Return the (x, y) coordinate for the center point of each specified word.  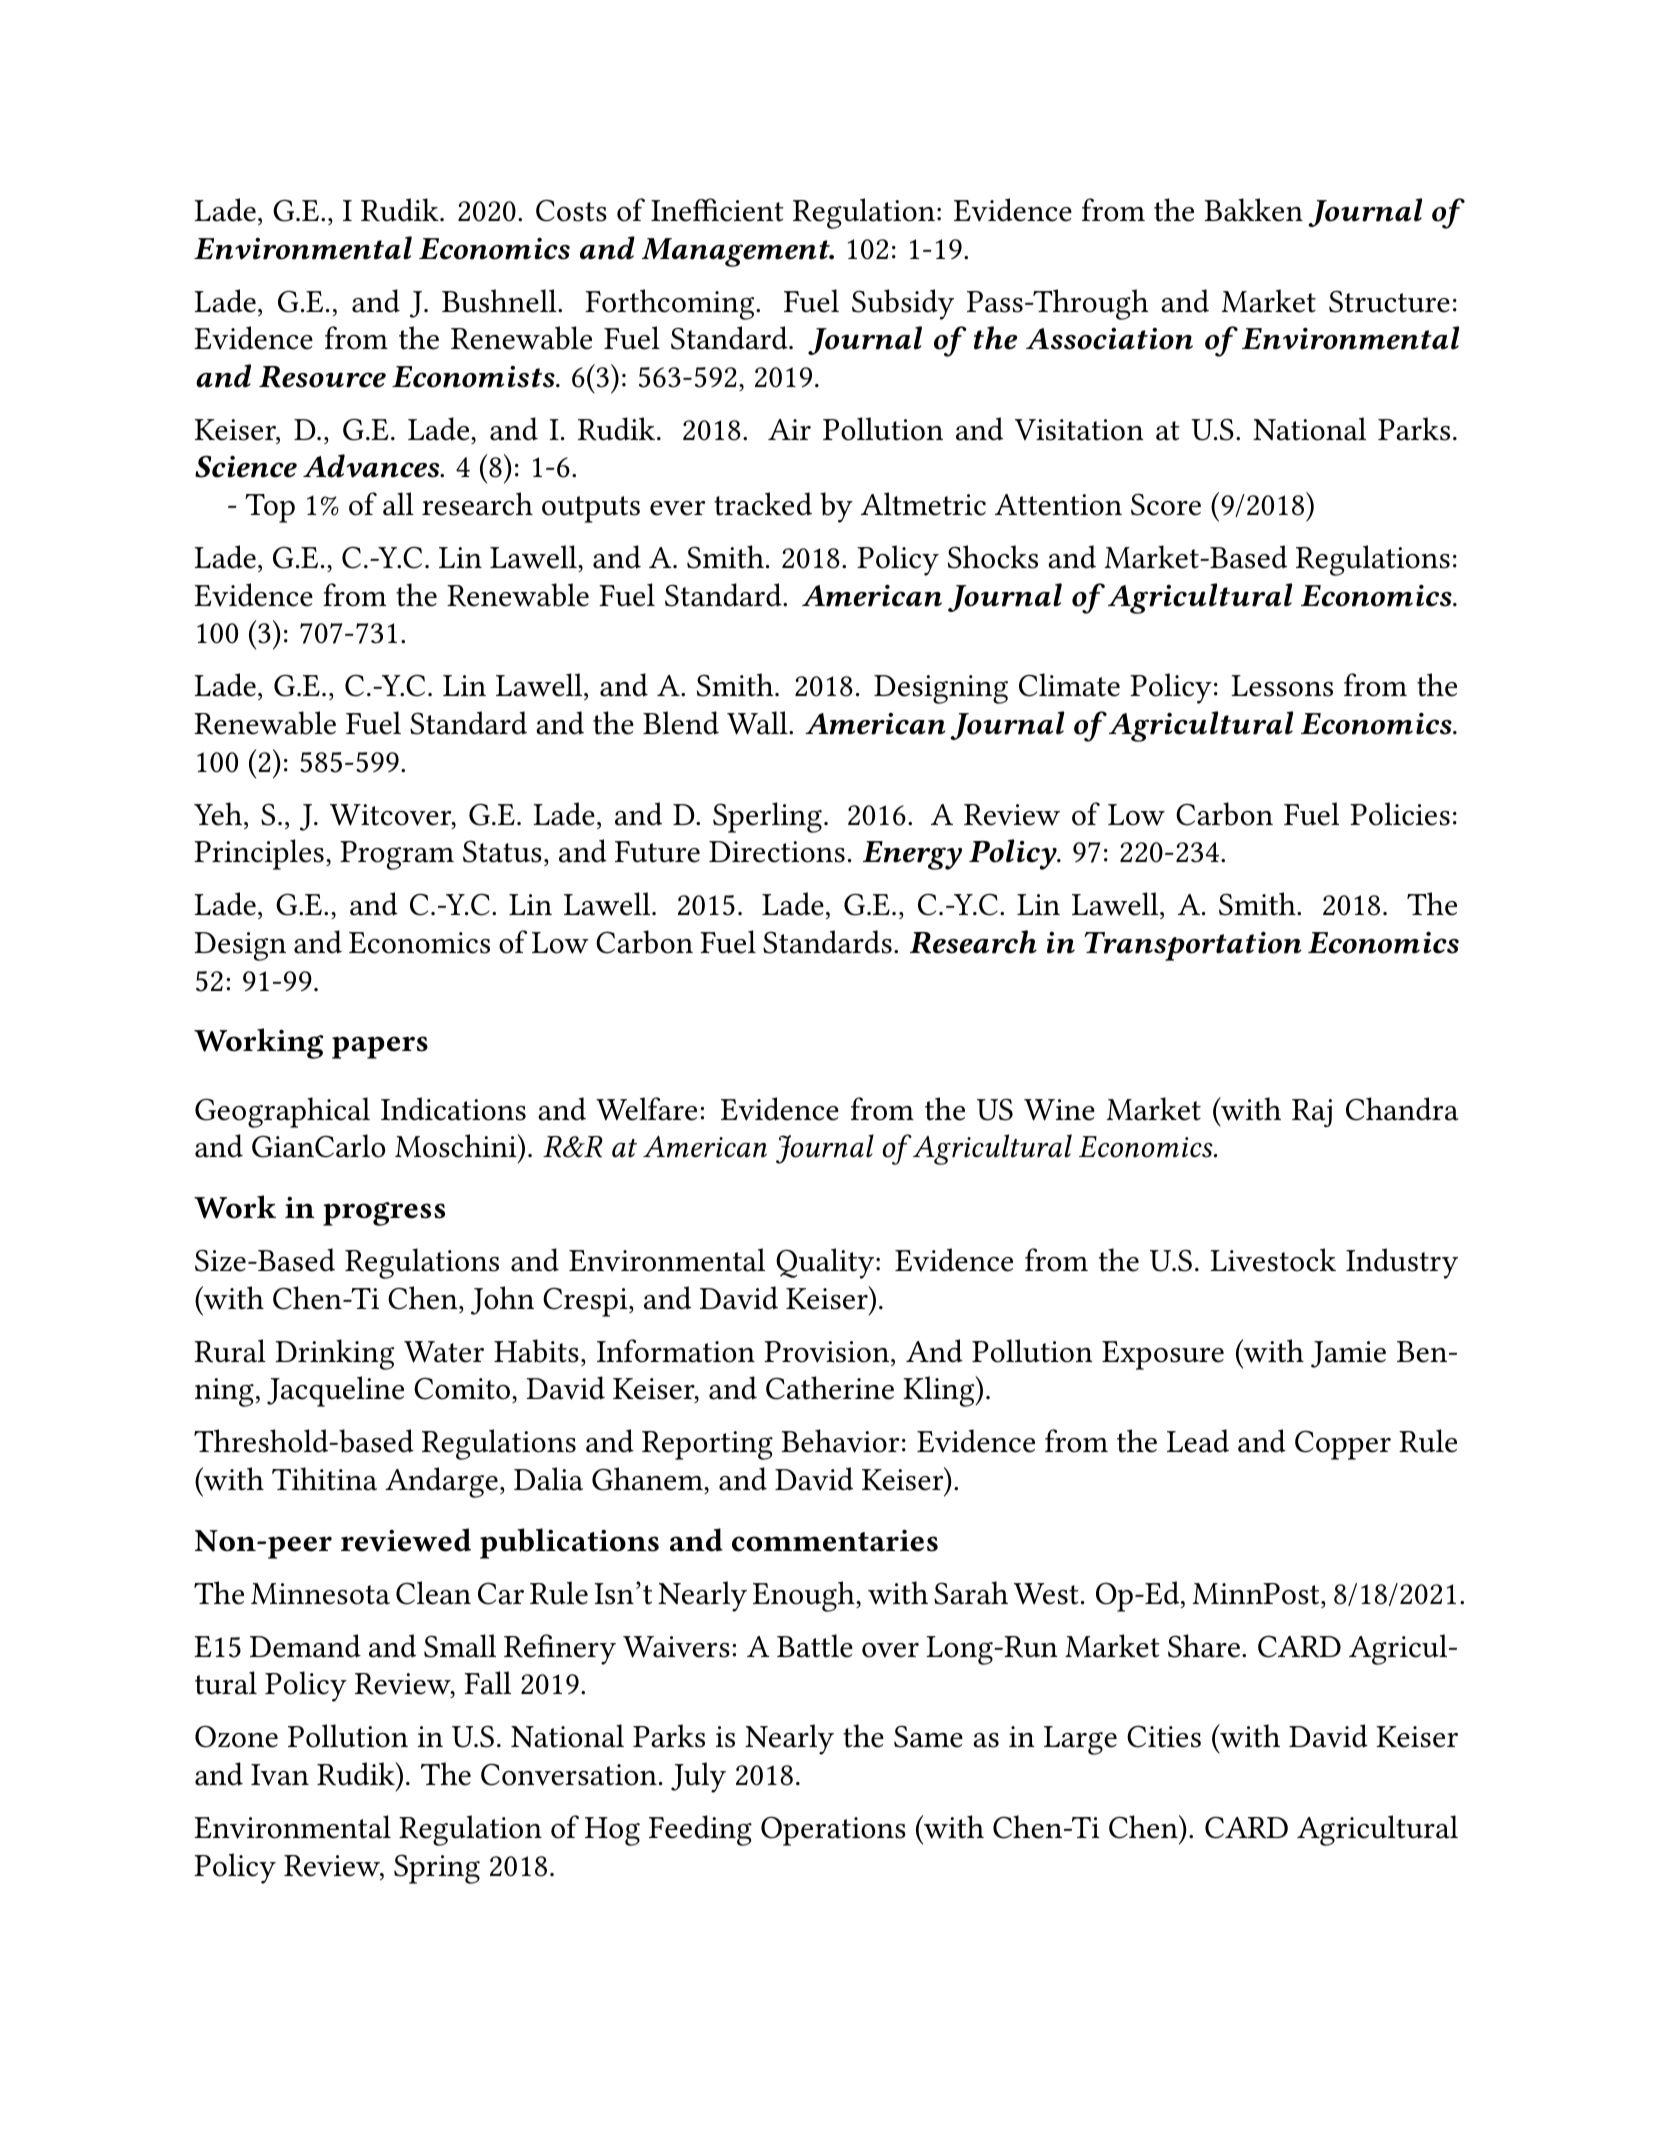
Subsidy (903, 304)
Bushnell (500, 301)
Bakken (1253, 210)
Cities (1164, 1736)
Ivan (280, 1775)
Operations (833, 1831)
